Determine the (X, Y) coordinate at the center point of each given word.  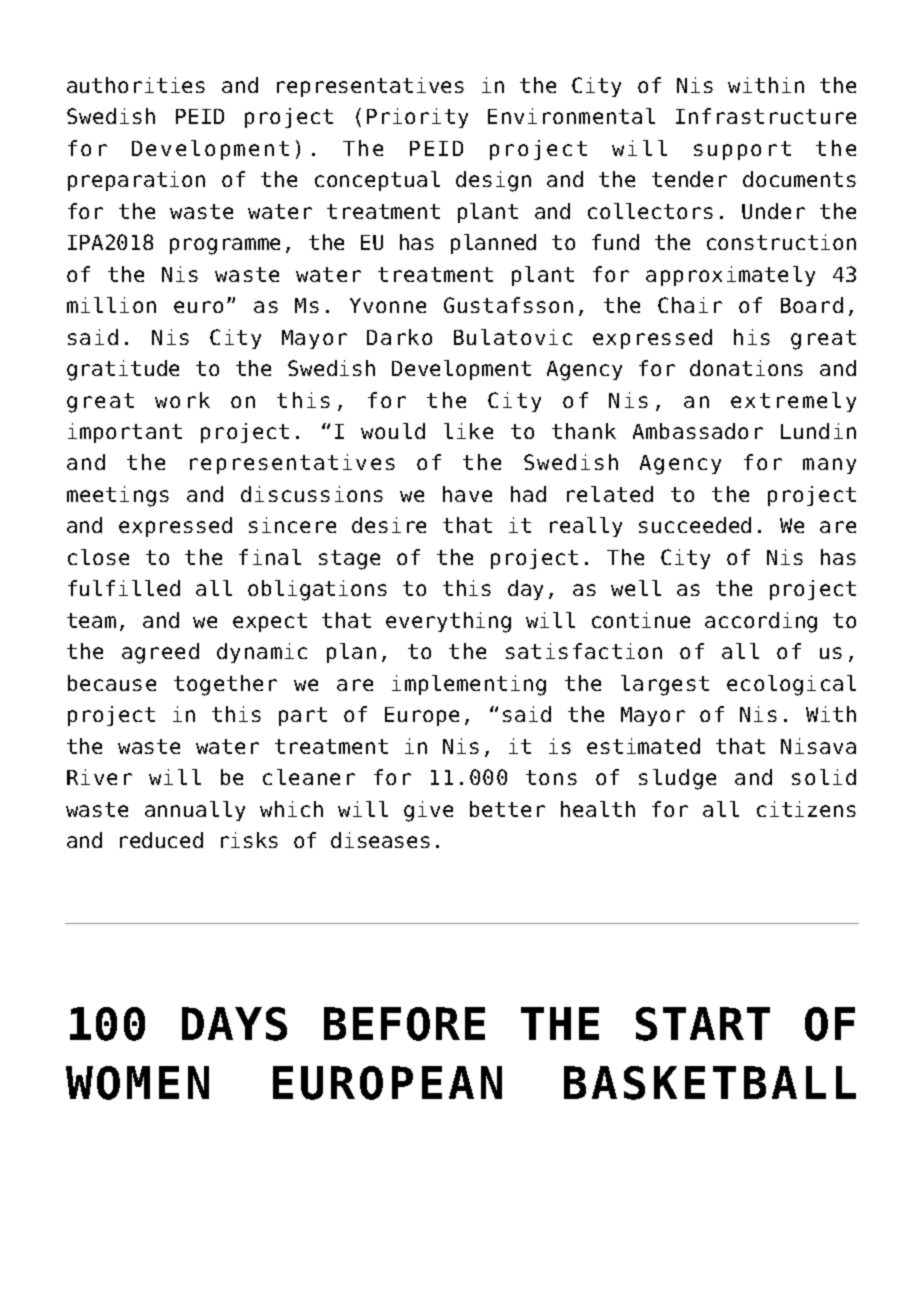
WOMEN (137, 1083)
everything (448, 622)
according (761, 622)
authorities (136, 85)
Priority (417, 118)
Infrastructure (766, 116)
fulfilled (124, 588)
